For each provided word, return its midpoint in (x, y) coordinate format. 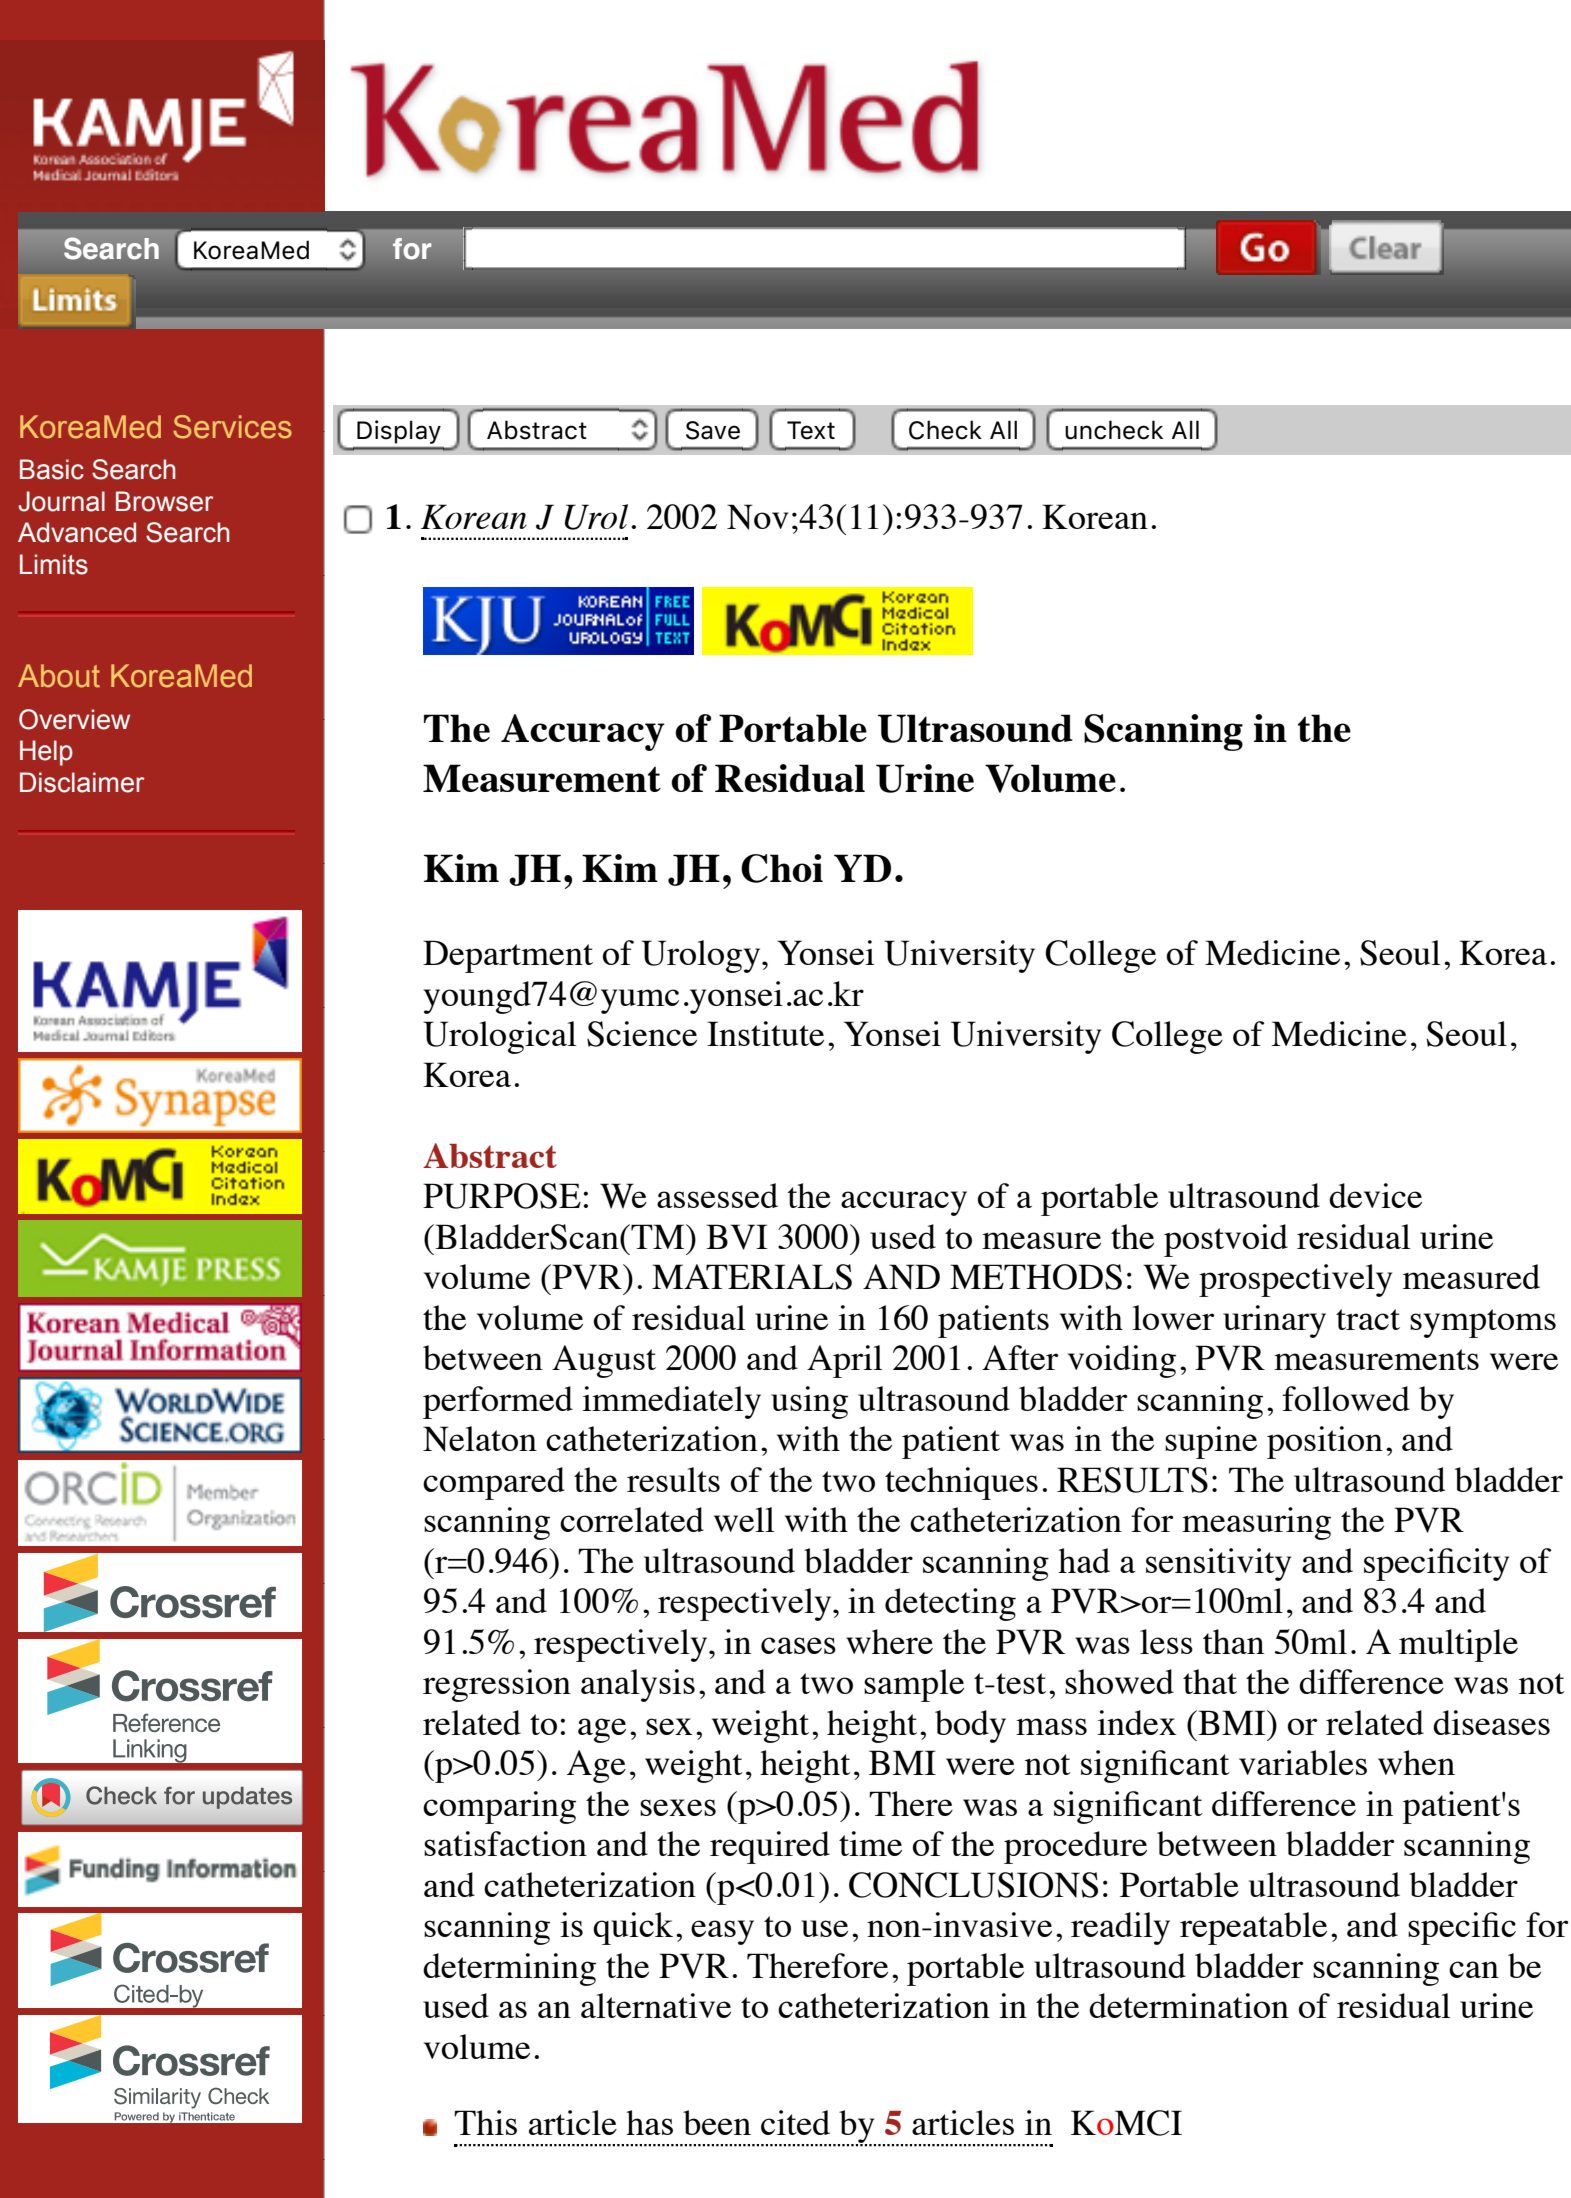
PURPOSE (502, 1196)
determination (1189, 2005)
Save (713, 430)
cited (795, 2122)
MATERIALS (752, 1277)
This (485, 2122)
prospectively (1295, 1280)
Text (811, 430)
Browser (164, 501)
